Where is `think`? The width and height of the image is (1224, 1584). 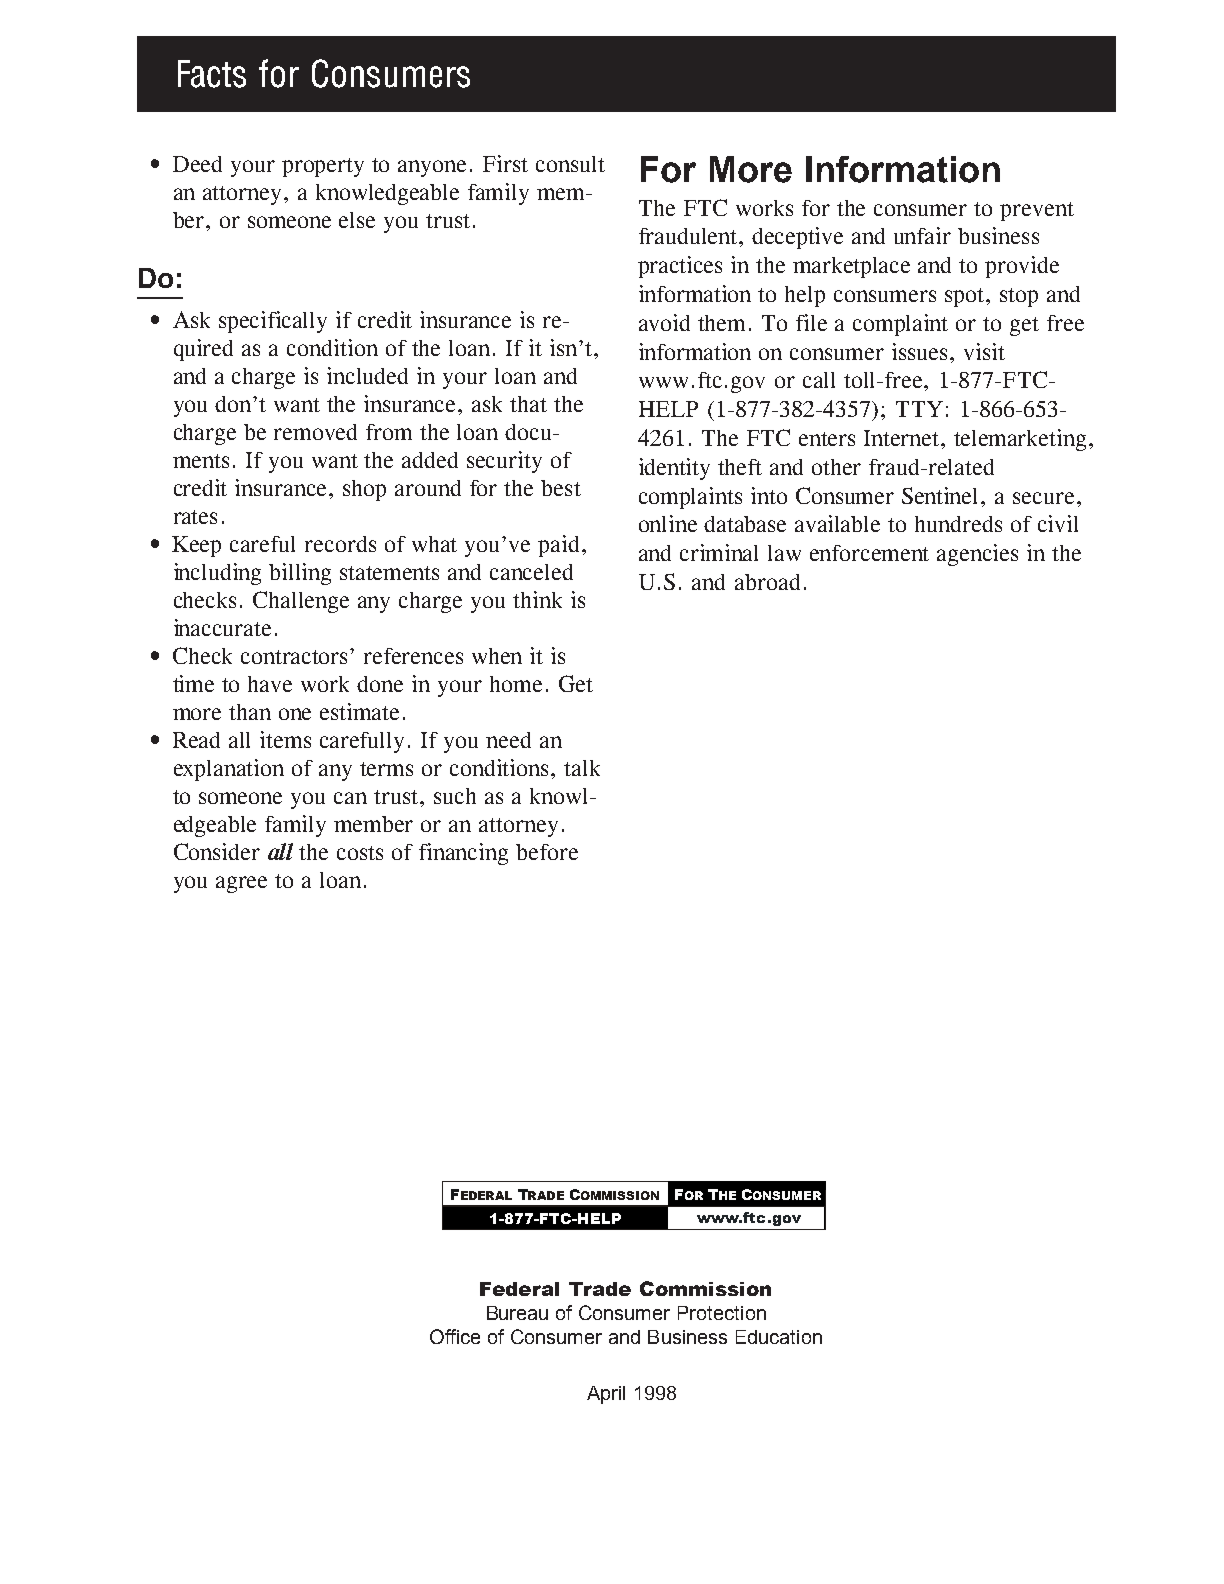
think is located at coordinates (537, 599).
